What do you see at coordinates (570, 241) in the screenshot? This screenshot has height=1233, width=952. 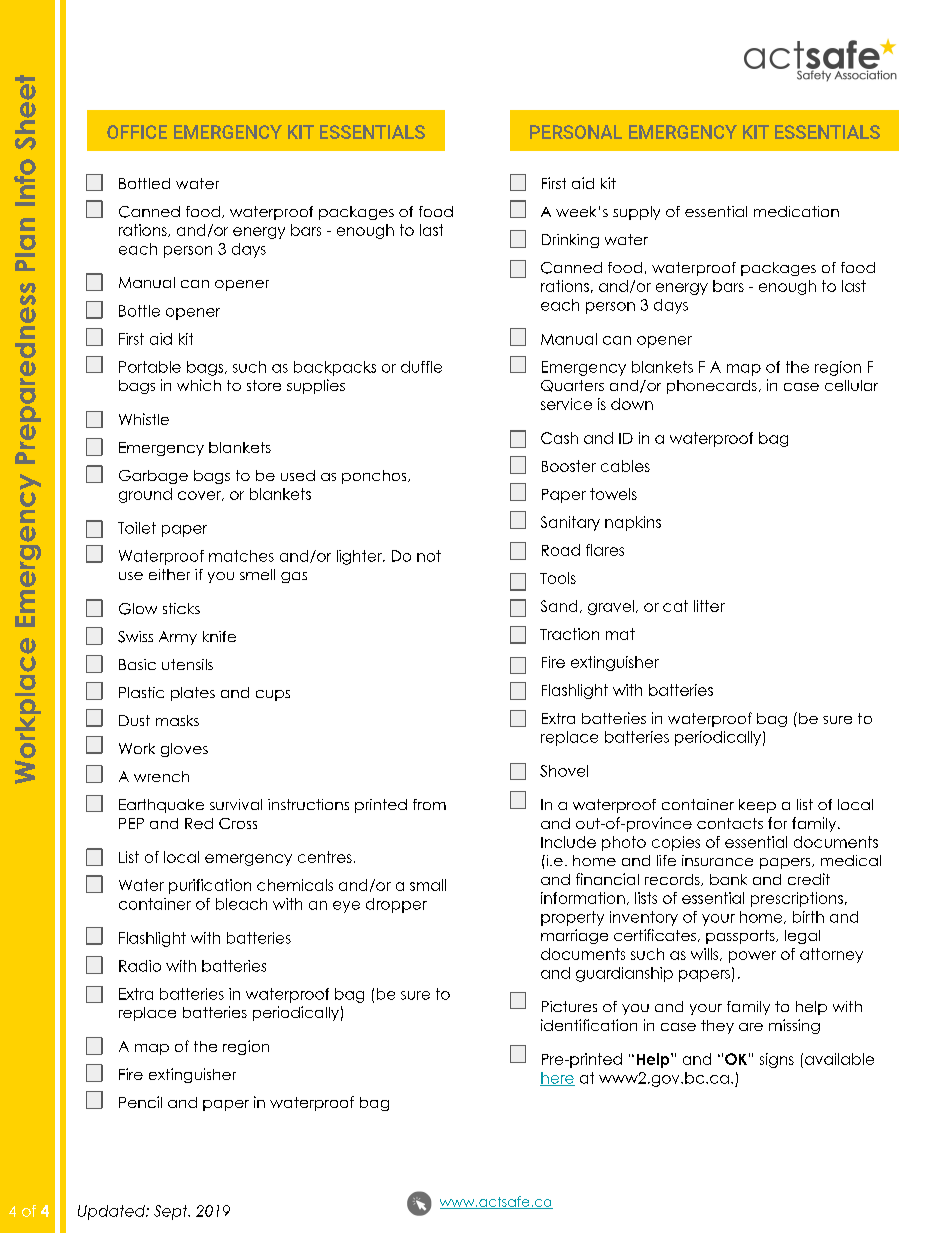 I see `Drinking` at bounding box center [570, 241].
